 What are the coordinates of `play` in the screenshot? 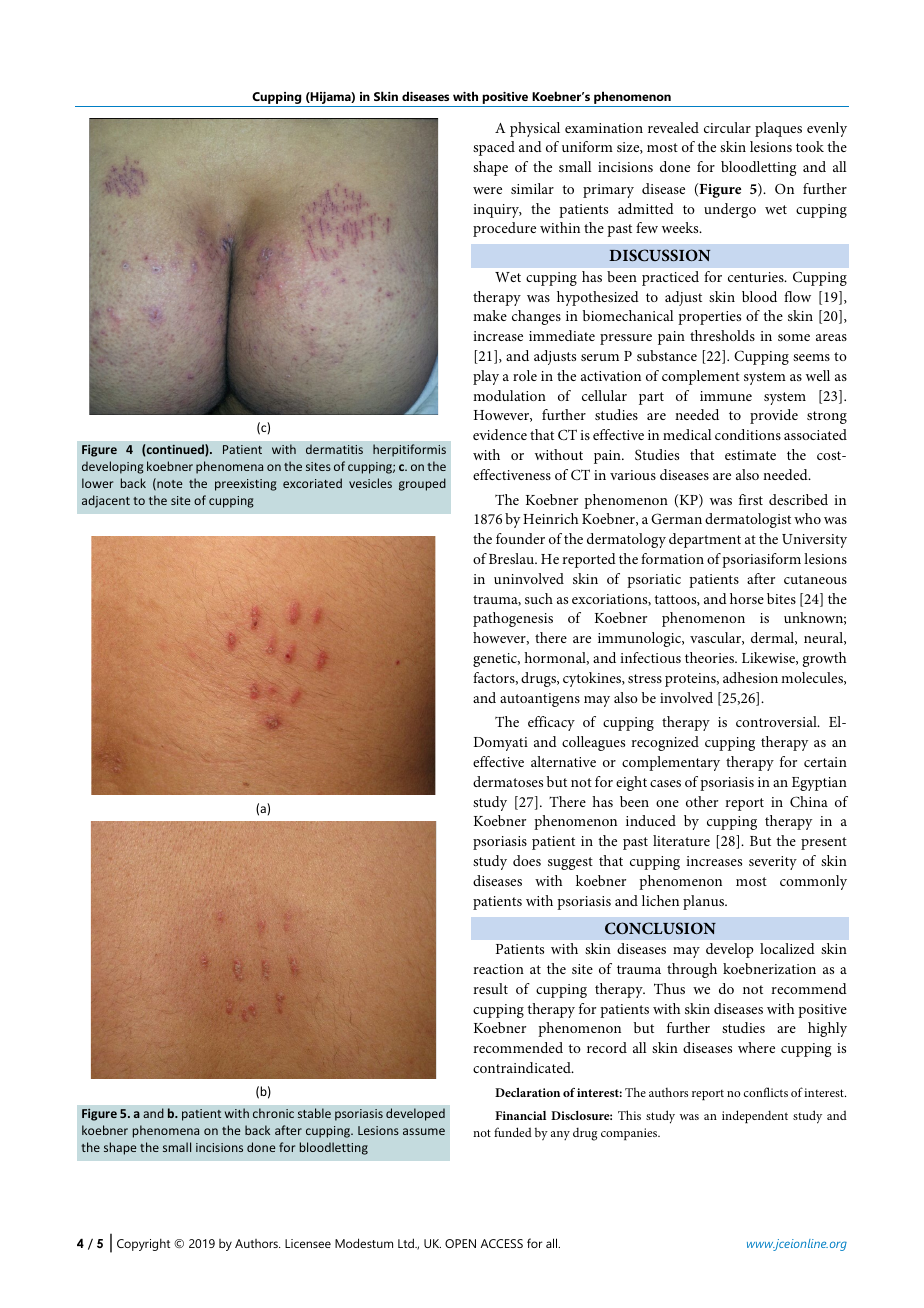 It's located at (486, 377).
